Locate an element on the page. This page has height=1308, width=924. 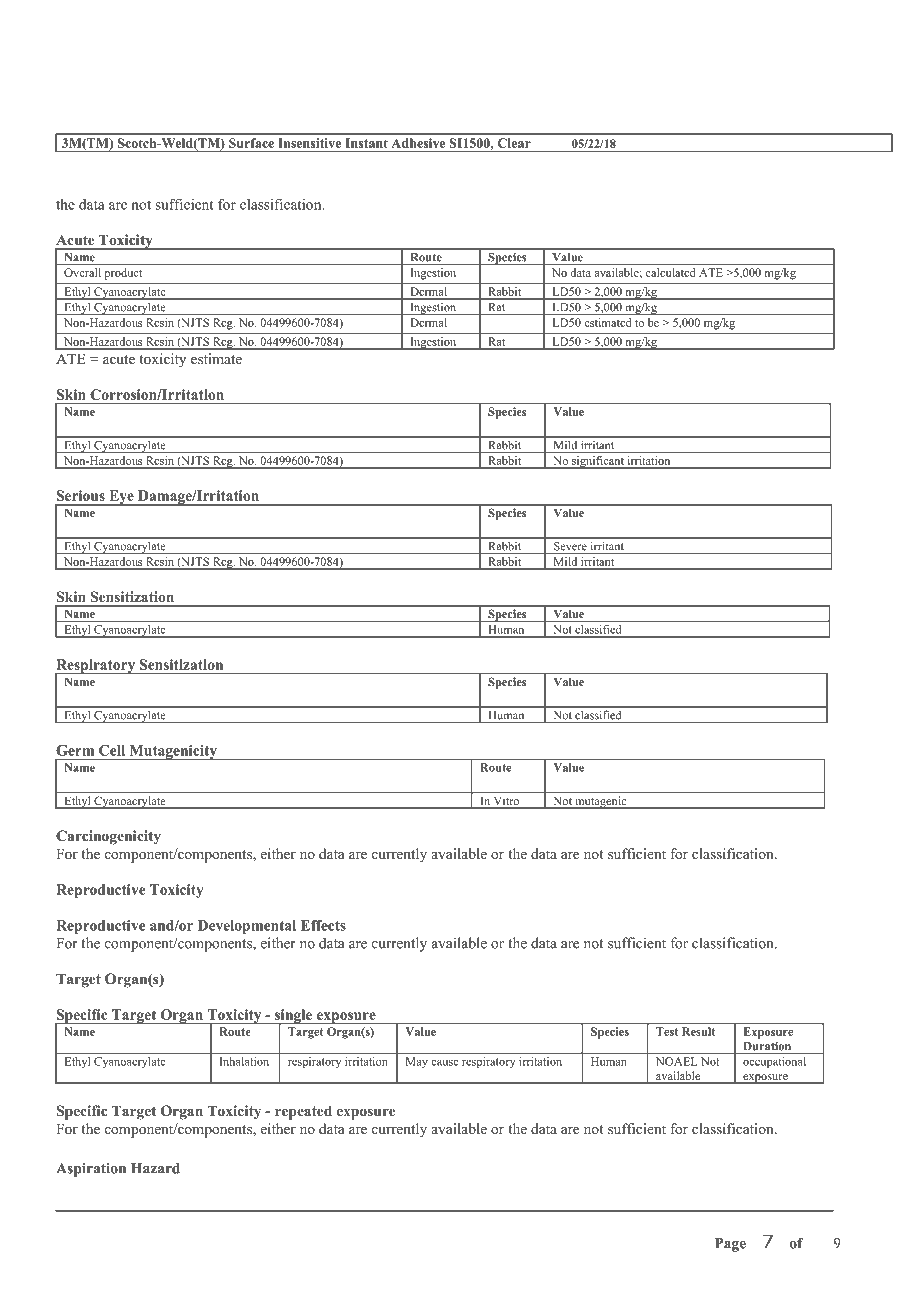
cause is located at coordinates (445, 1063).
